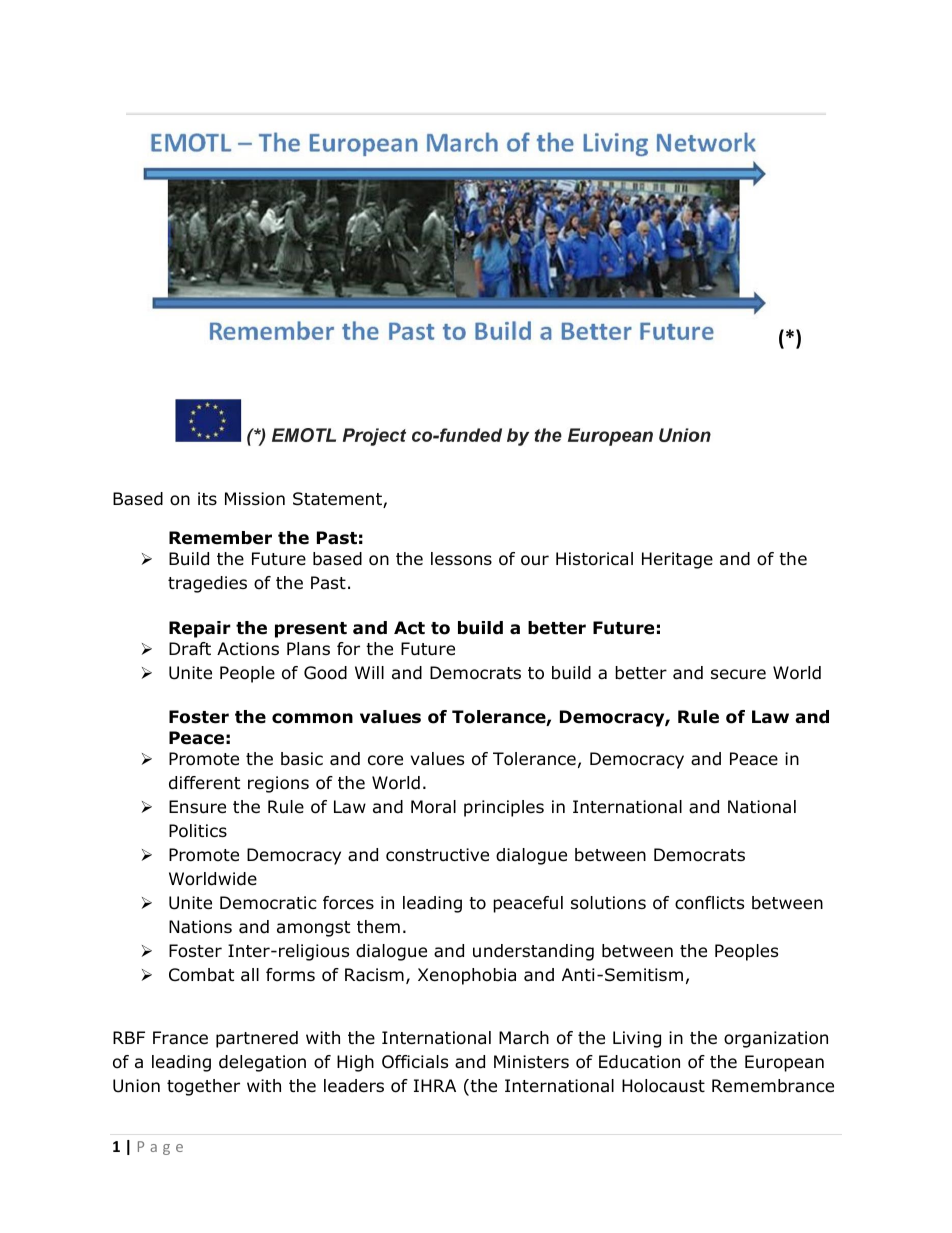 This screenshot has width=952, height=1233. What do you see at coordinates (204, 783) in the screenshot?
I see `different` at bounding box center [204, 783].
